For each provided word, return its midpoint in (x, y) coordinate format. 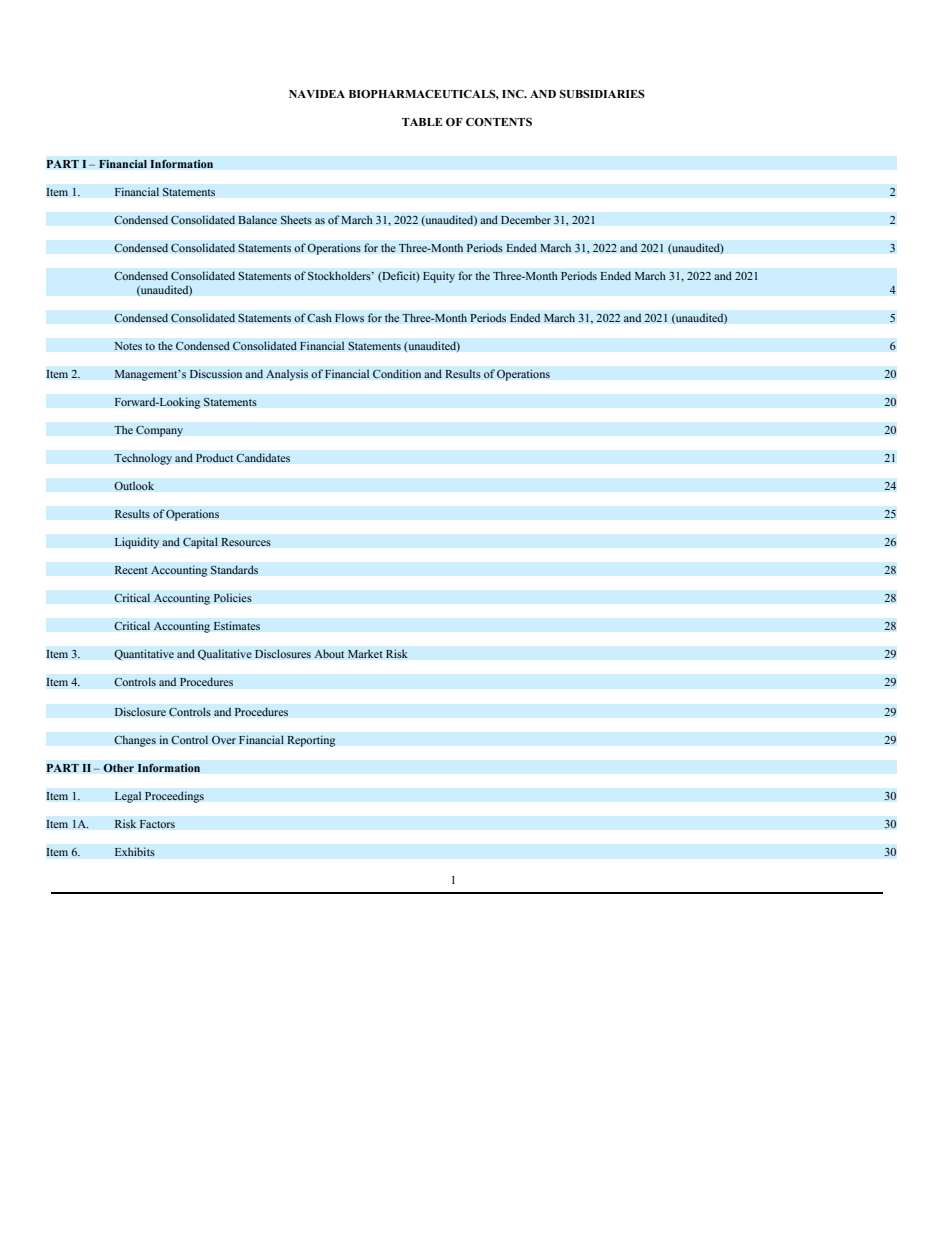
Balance (257, 220)
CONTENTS (499, 121)
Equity (439, 277)
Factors (157, 824)
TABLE (422, 122)
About (329, 654)
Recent (131, 570)
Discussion (216, 374)
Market (365, 654)
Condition (397, 374)
